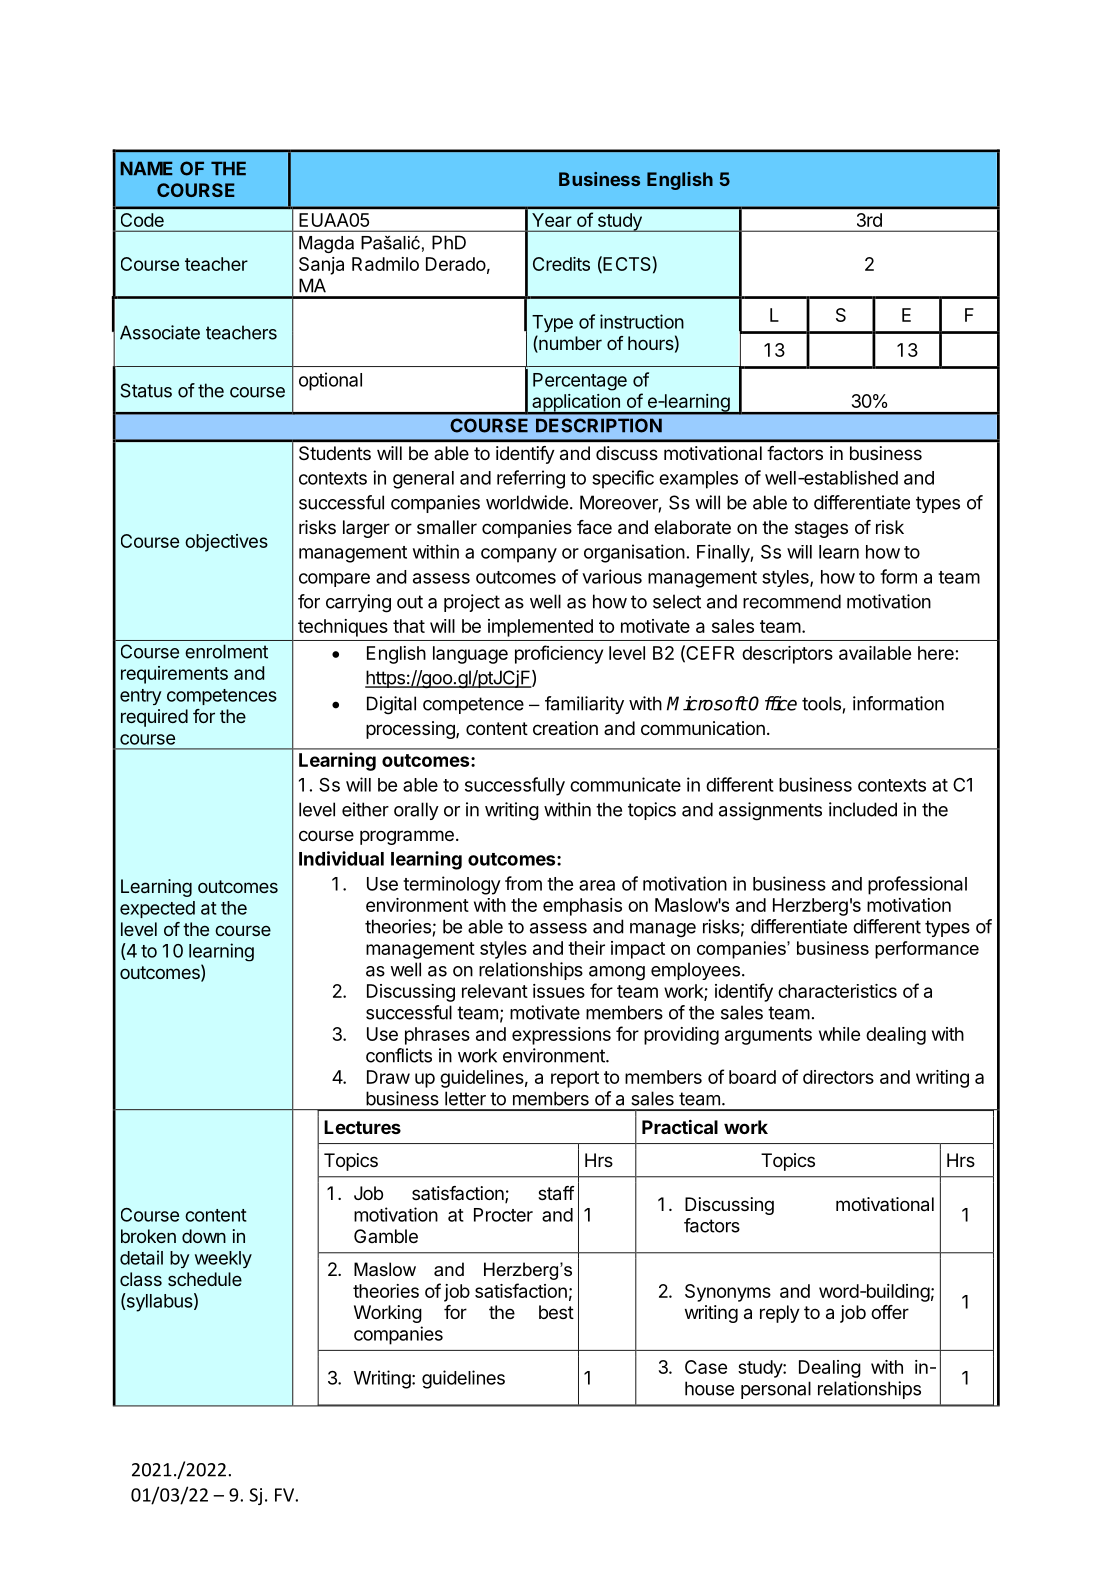 This screenshot has width=1112, height=1573. Describe the element at coordinates (565, 728) in the screenshot. I see `creation` at that location.
